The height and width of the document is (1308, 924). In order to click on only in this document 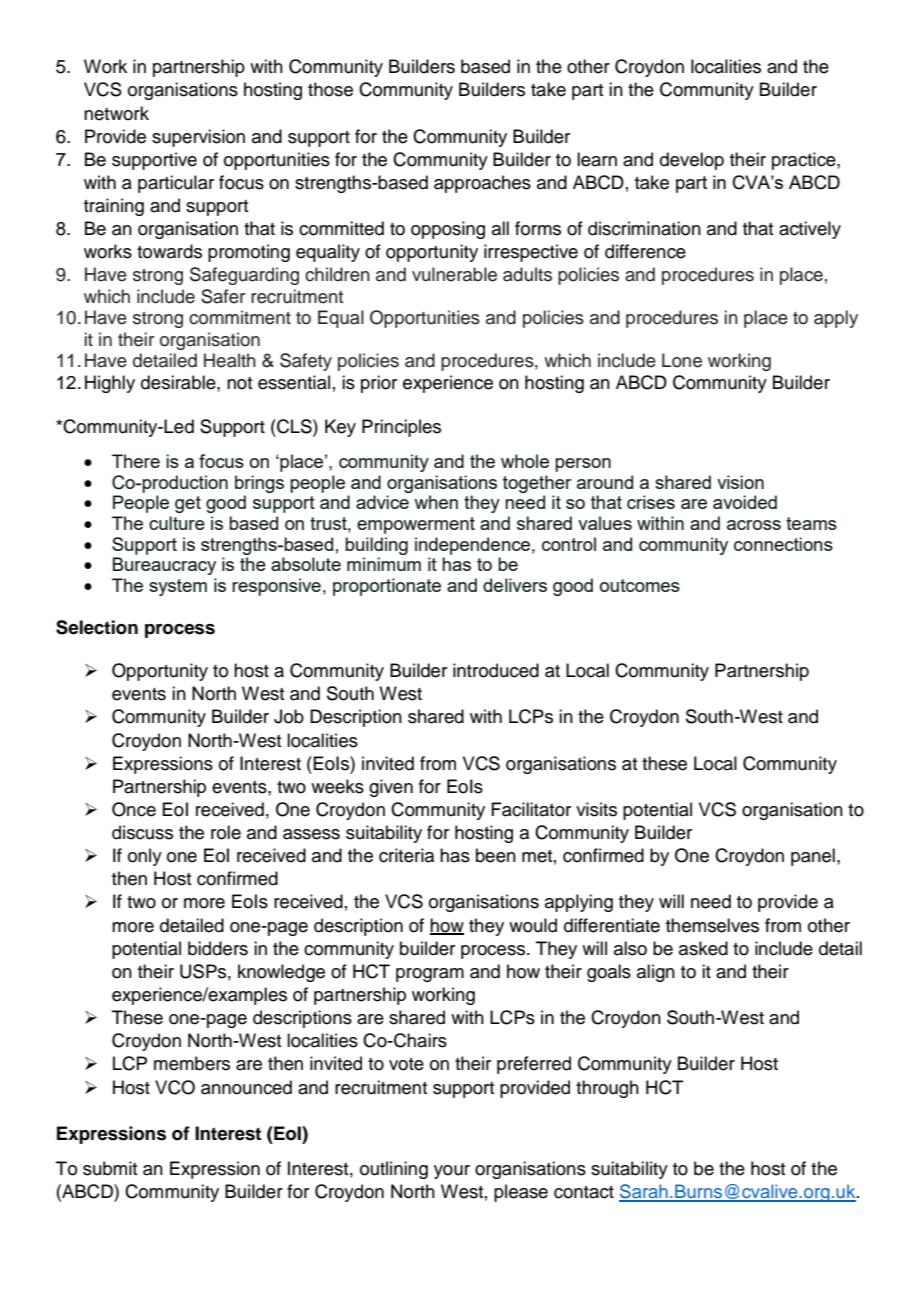, I will do `click(145, 857)`.
